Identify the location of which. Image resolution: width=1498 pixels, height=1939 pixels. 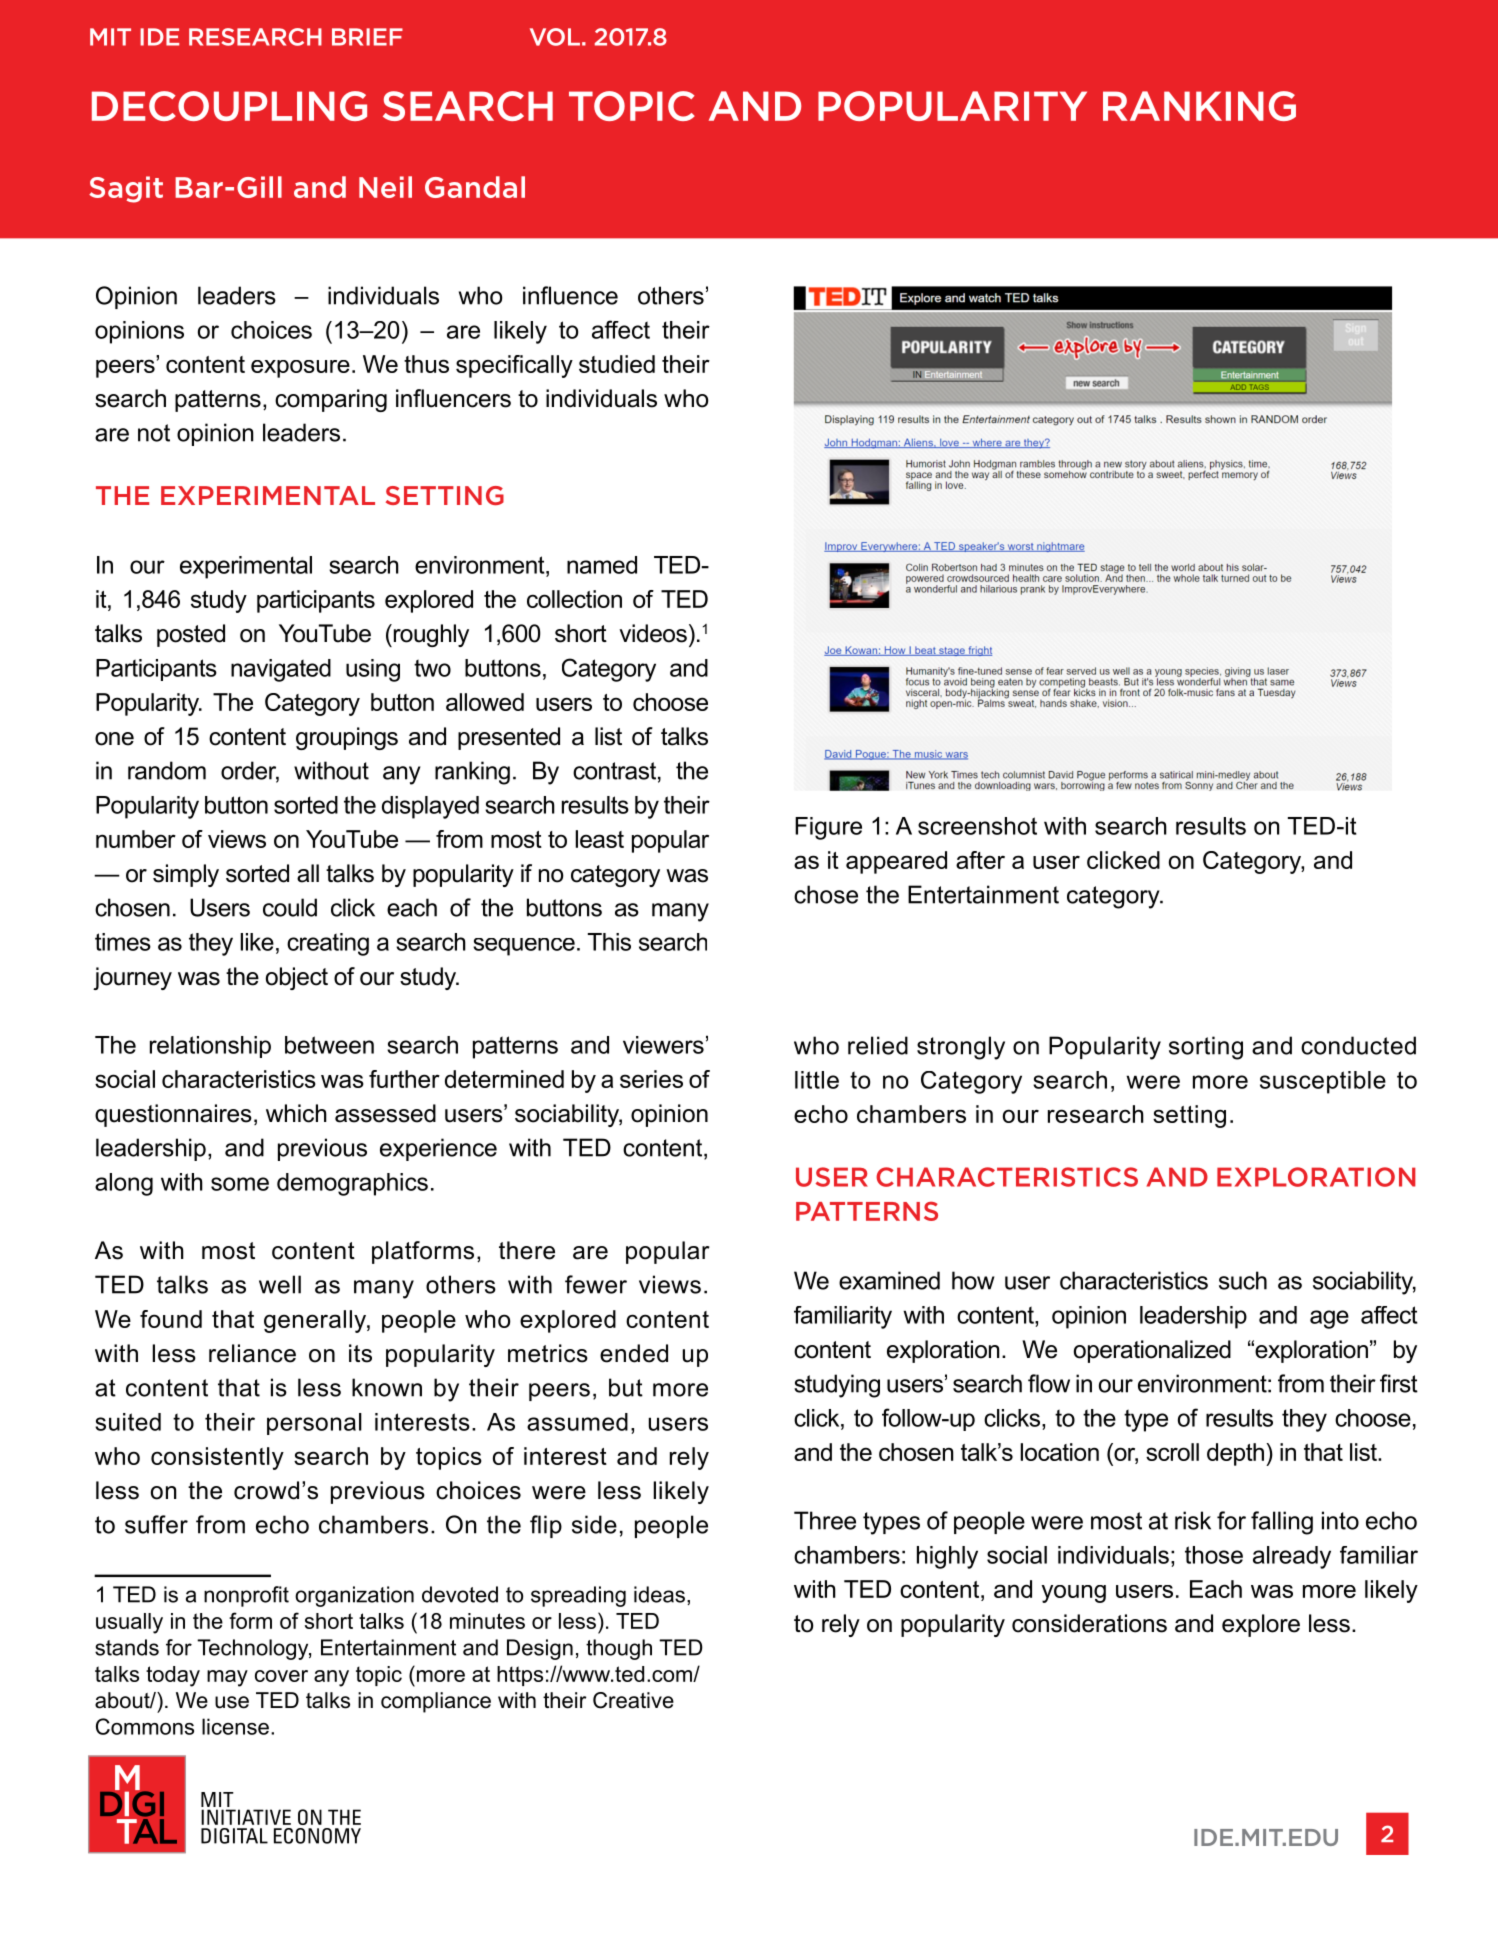
(296, 1113).
